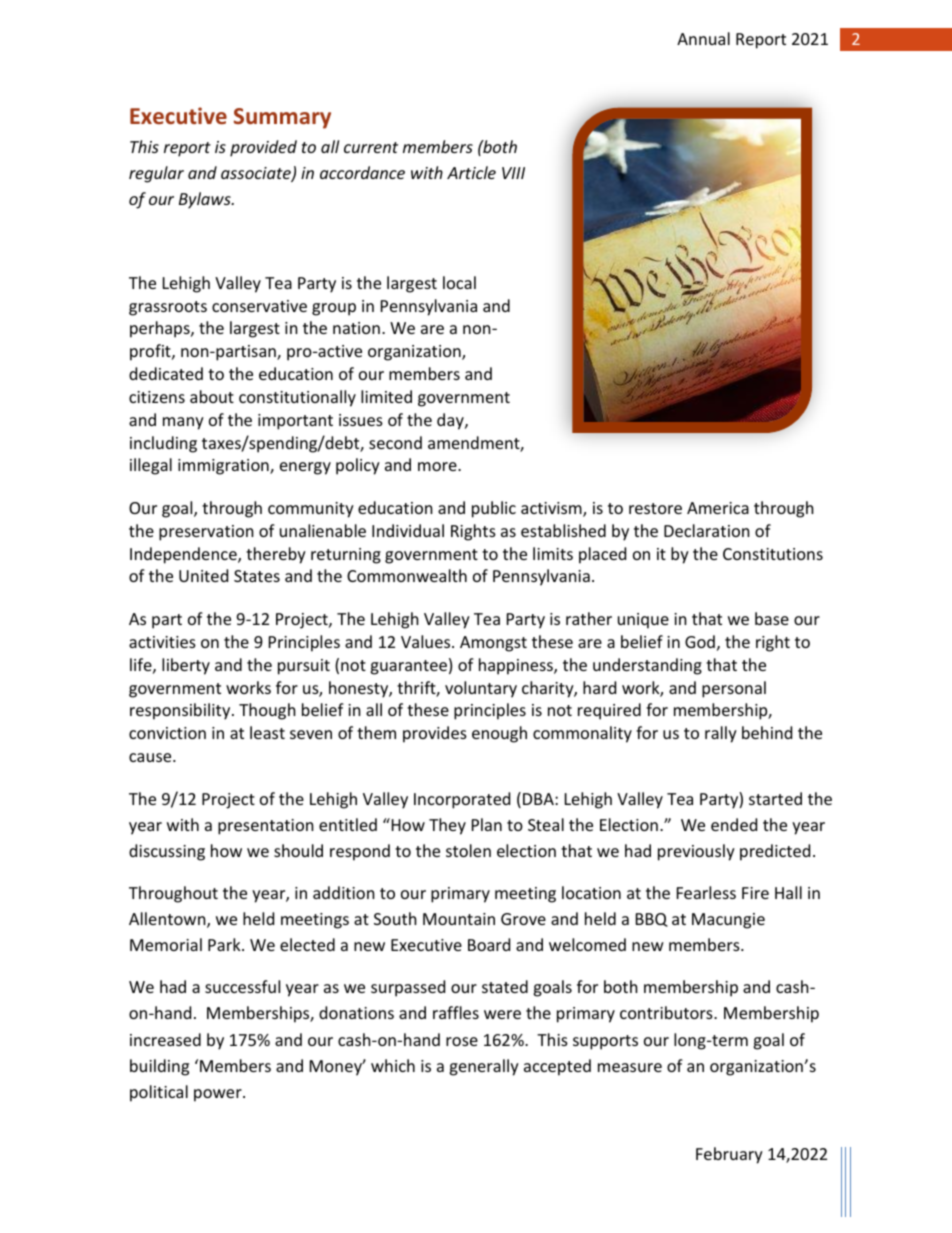 The width and height of the screenshot is (952, 1233). I want to click on power, so click(219, 1095).
